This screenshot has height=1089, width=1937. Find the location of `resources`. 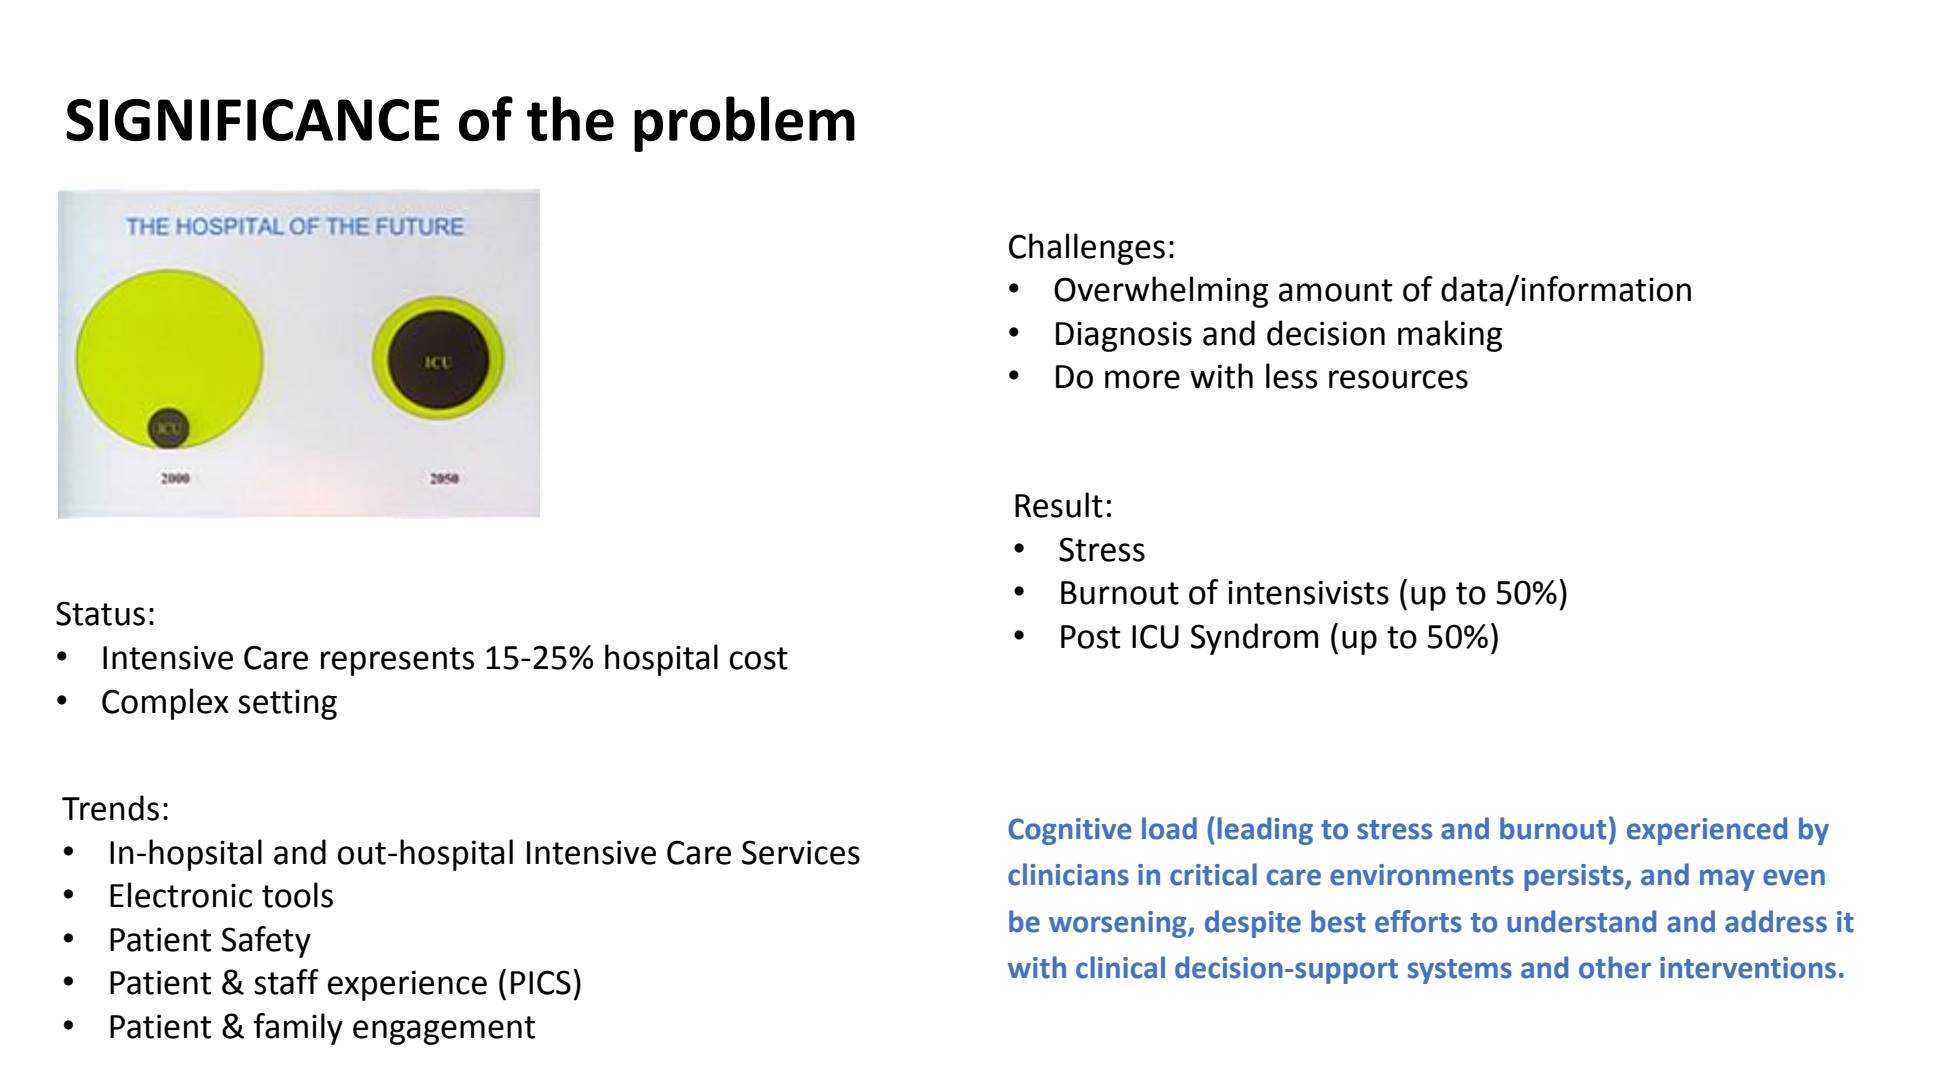

resources is located at coordinates (1398, 379).
